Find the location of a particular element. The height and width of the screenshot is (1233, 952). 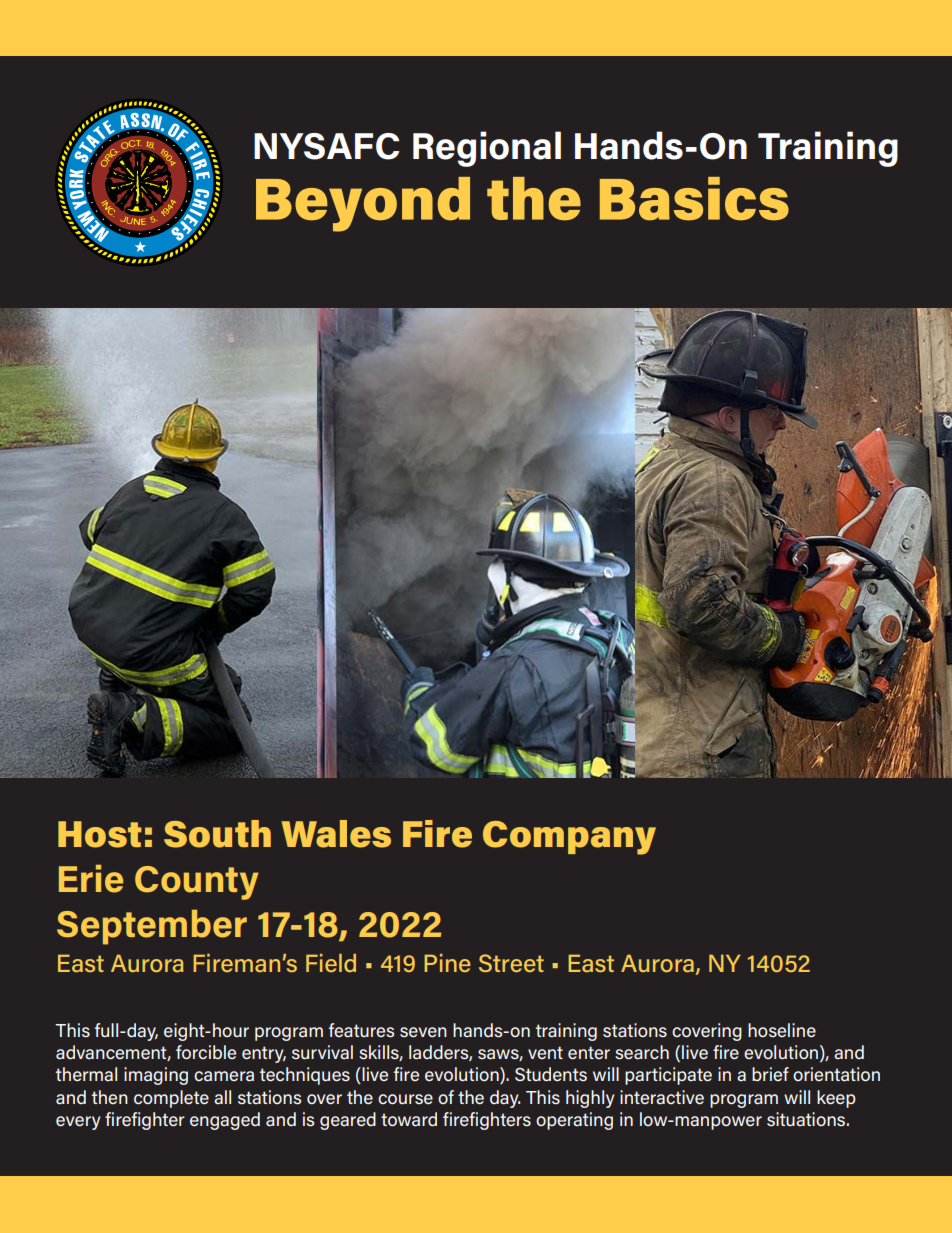

Field is located at coordinates (331, 963).
